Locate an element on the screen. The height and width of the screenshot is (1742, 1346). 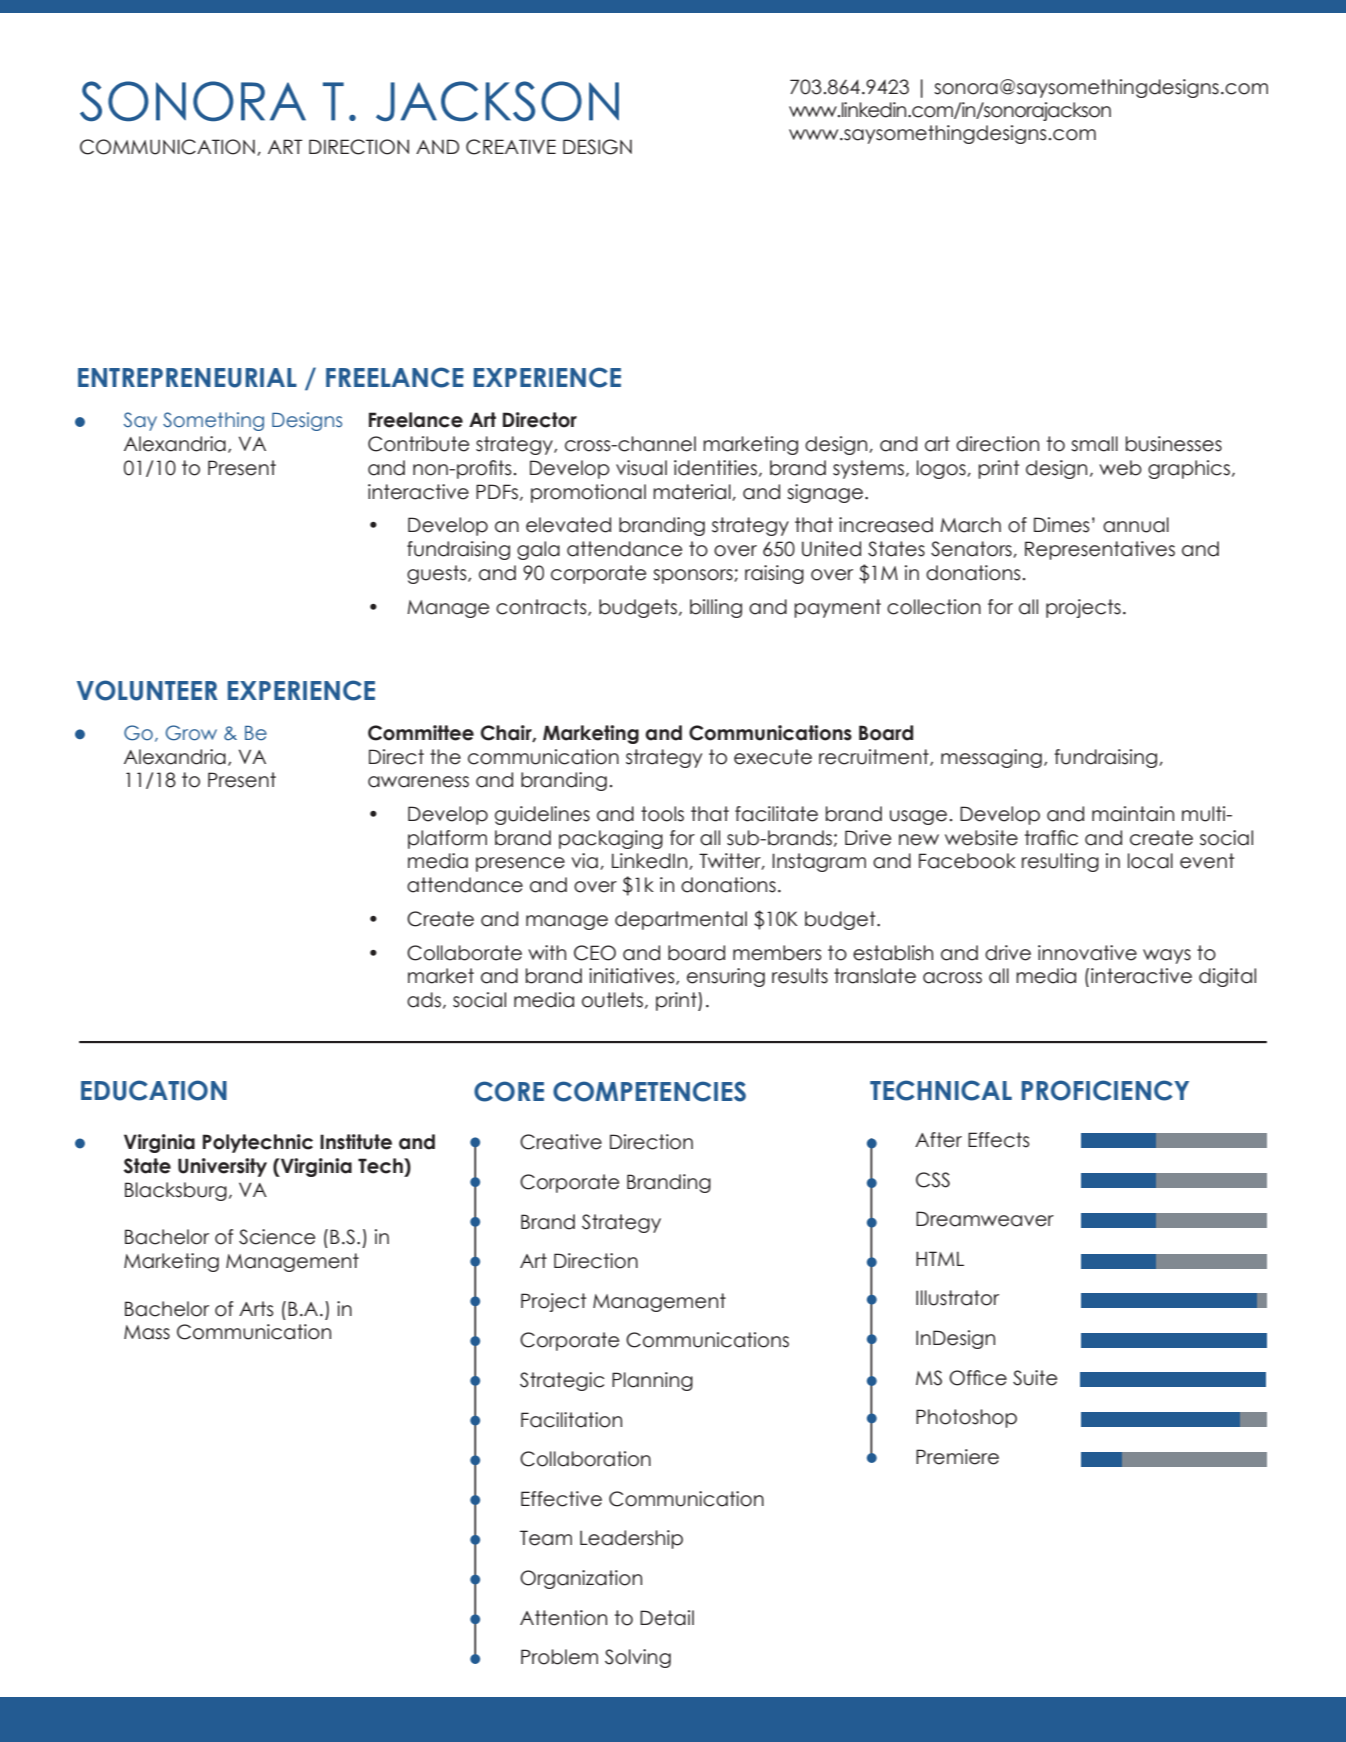
Detail is located at coordinates (667, 1618).
